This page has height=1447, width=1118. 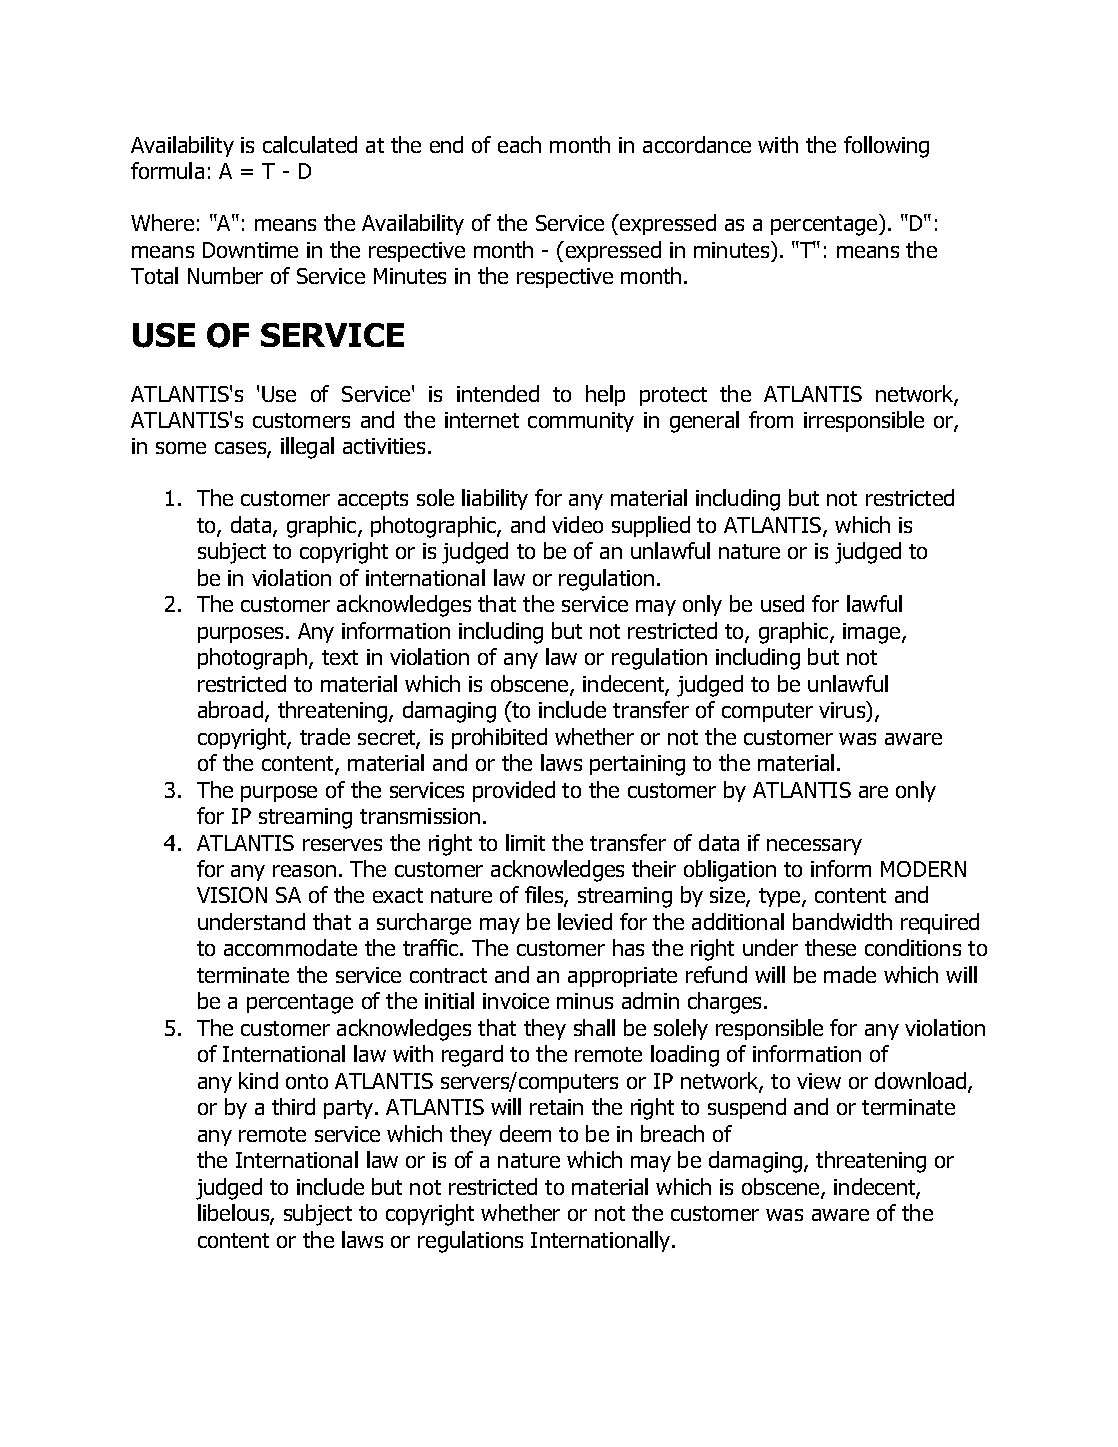 I want to click on retain, so click(x=556, y=1107).
